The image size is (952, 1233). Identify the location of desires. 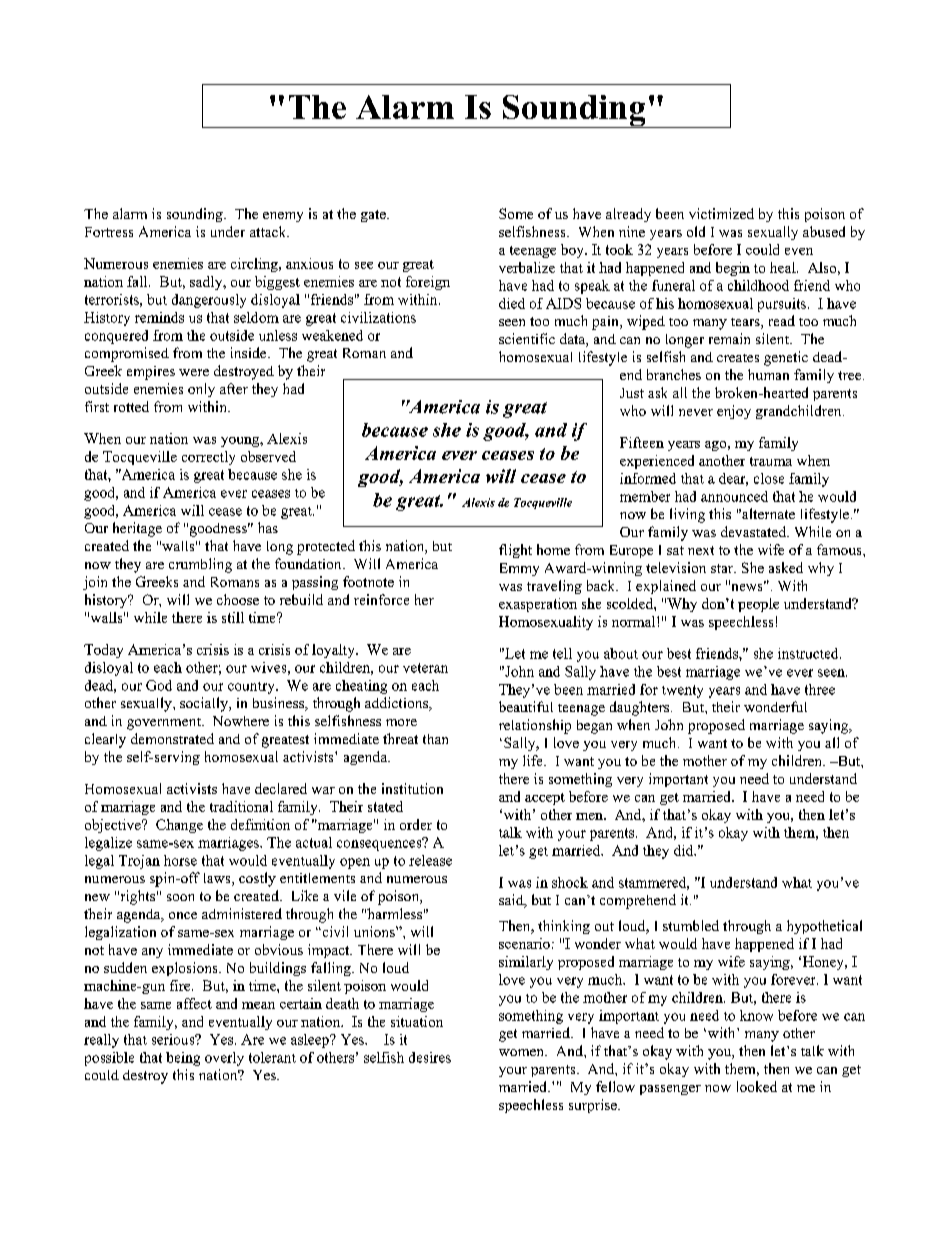
(430, 1057).
